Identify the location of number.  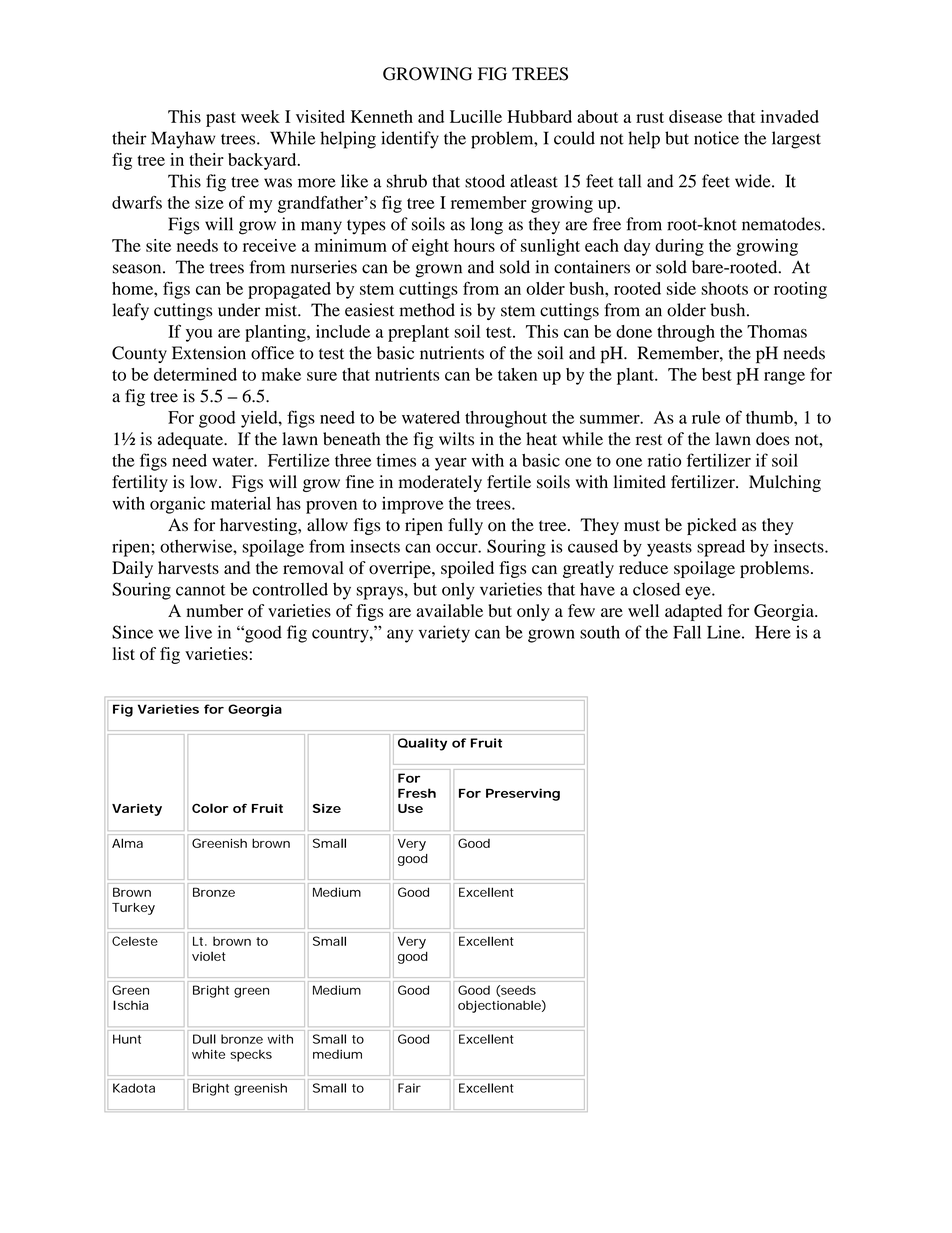
(215, 610).
